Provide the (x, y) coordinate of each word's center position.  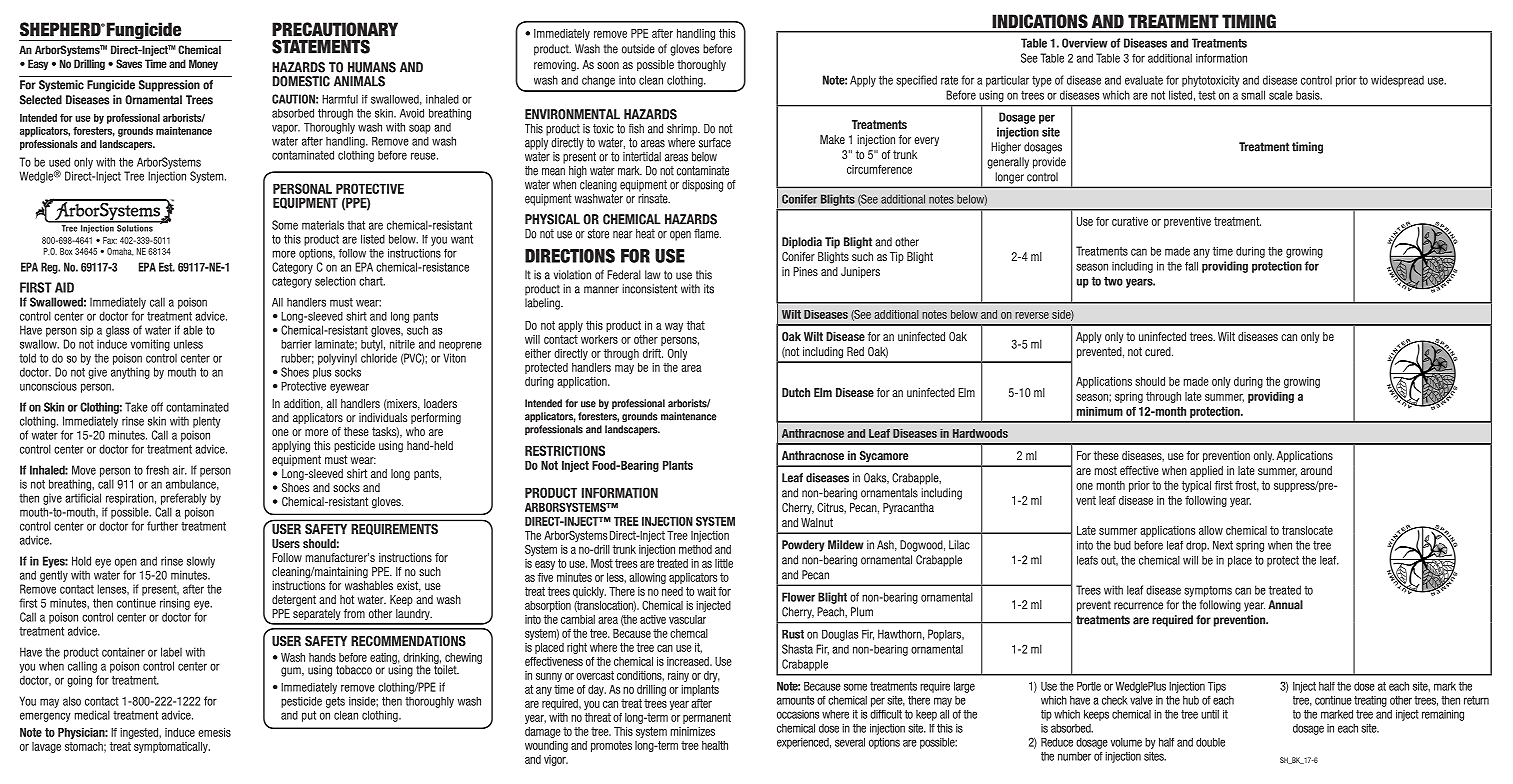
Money (203, 64)
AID (64, 287)
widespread (1397, 81)
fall (1191, 266)
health (715, 745)
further (162, 526)
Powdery (803, 546)
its (709, 289)
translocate (1307, 530)
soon (608, 65)
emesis (214, 732)
